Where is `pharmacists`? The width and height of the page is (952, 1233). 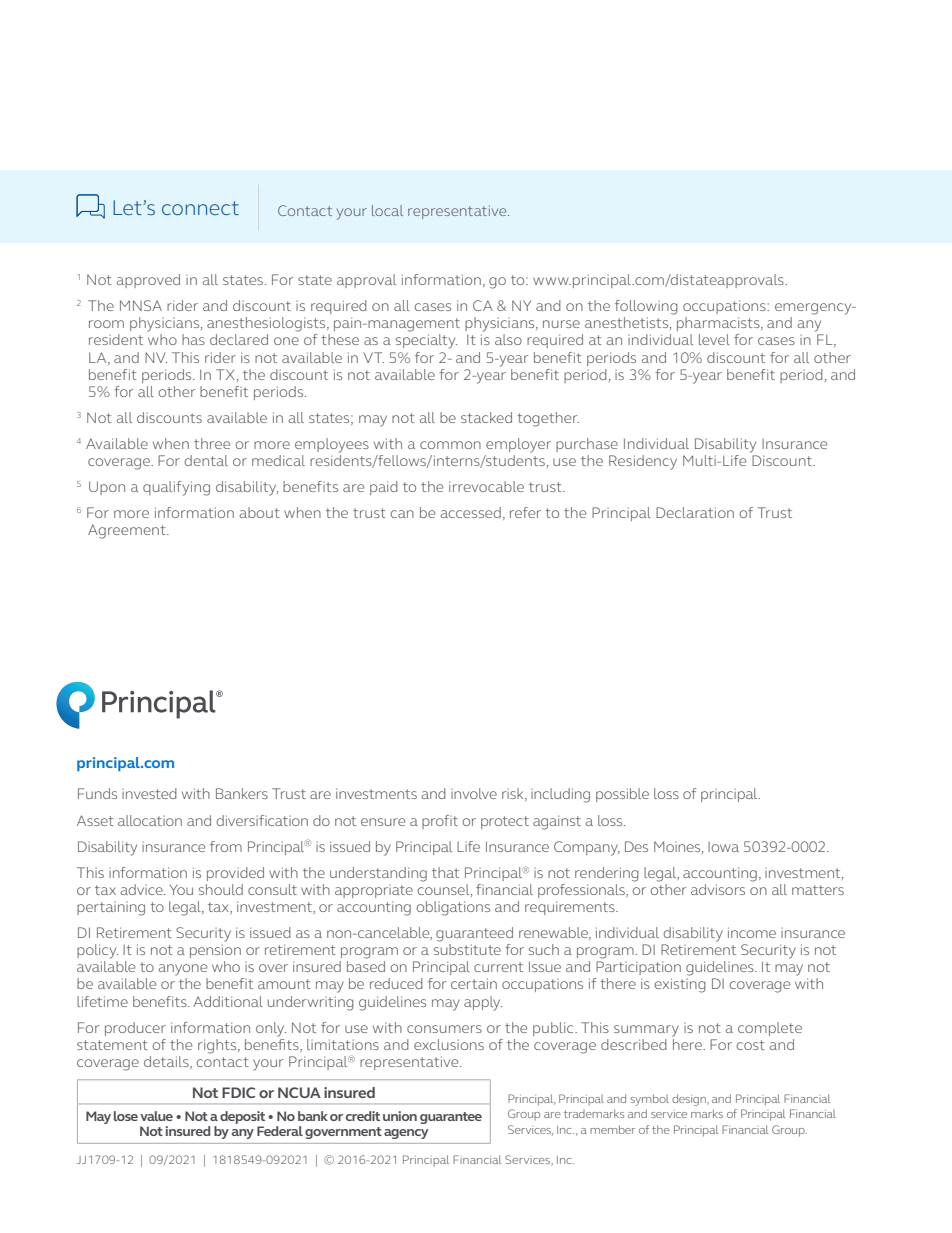 pharmacists is located at coordinates (719, 324).
